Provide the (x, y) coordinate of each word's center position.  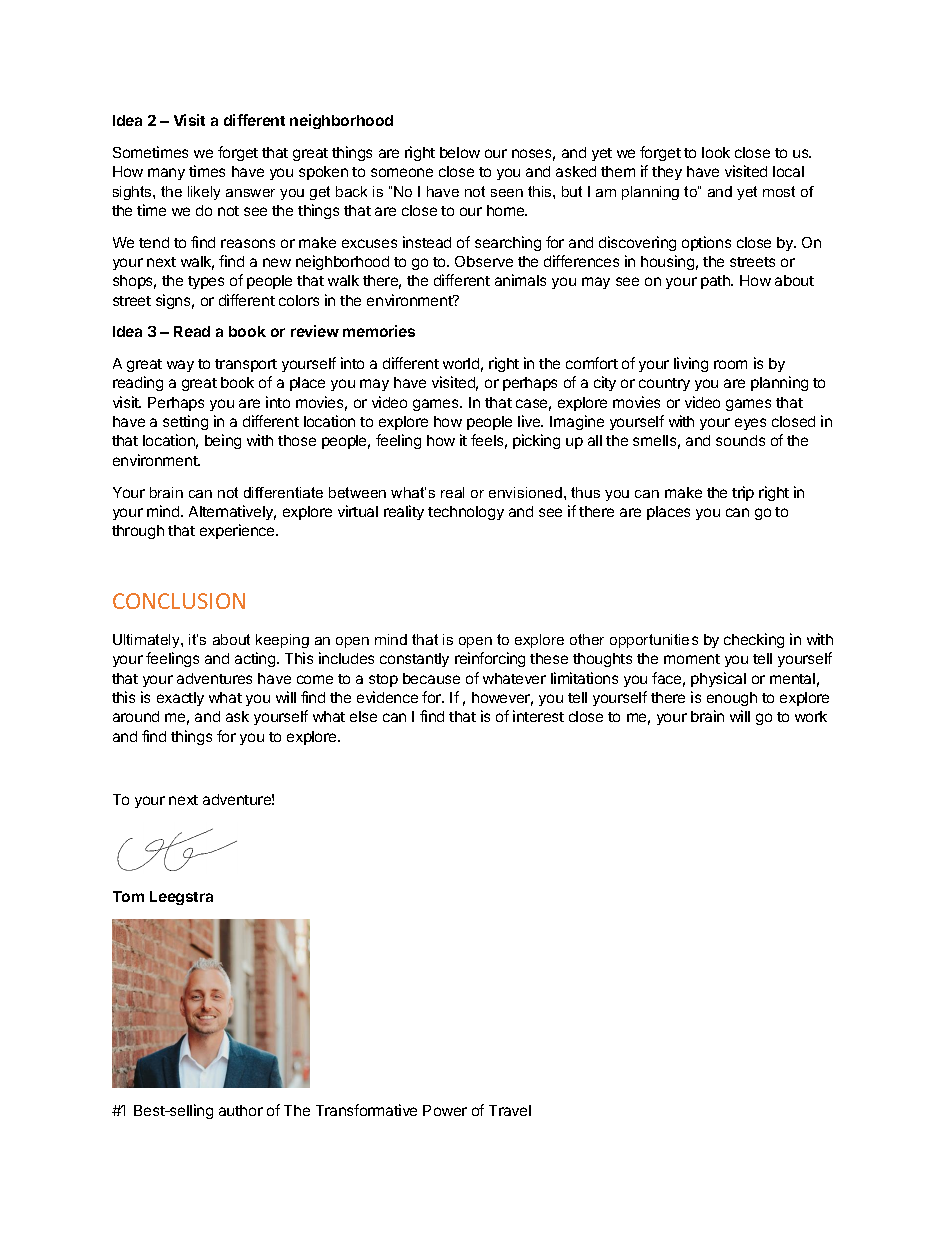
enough (732, 699)
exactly (180, 699)
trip (743, 493)
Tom (128, 896)
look (716, 152)
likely (204, 193)
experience (238, 531)
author (241, 1110)
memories (379, 331)
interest (538, 716)
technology (466, 513)
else (363, 716)
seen (507, 193)
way (180, 366)
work (811, 716)
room (730, 364)
